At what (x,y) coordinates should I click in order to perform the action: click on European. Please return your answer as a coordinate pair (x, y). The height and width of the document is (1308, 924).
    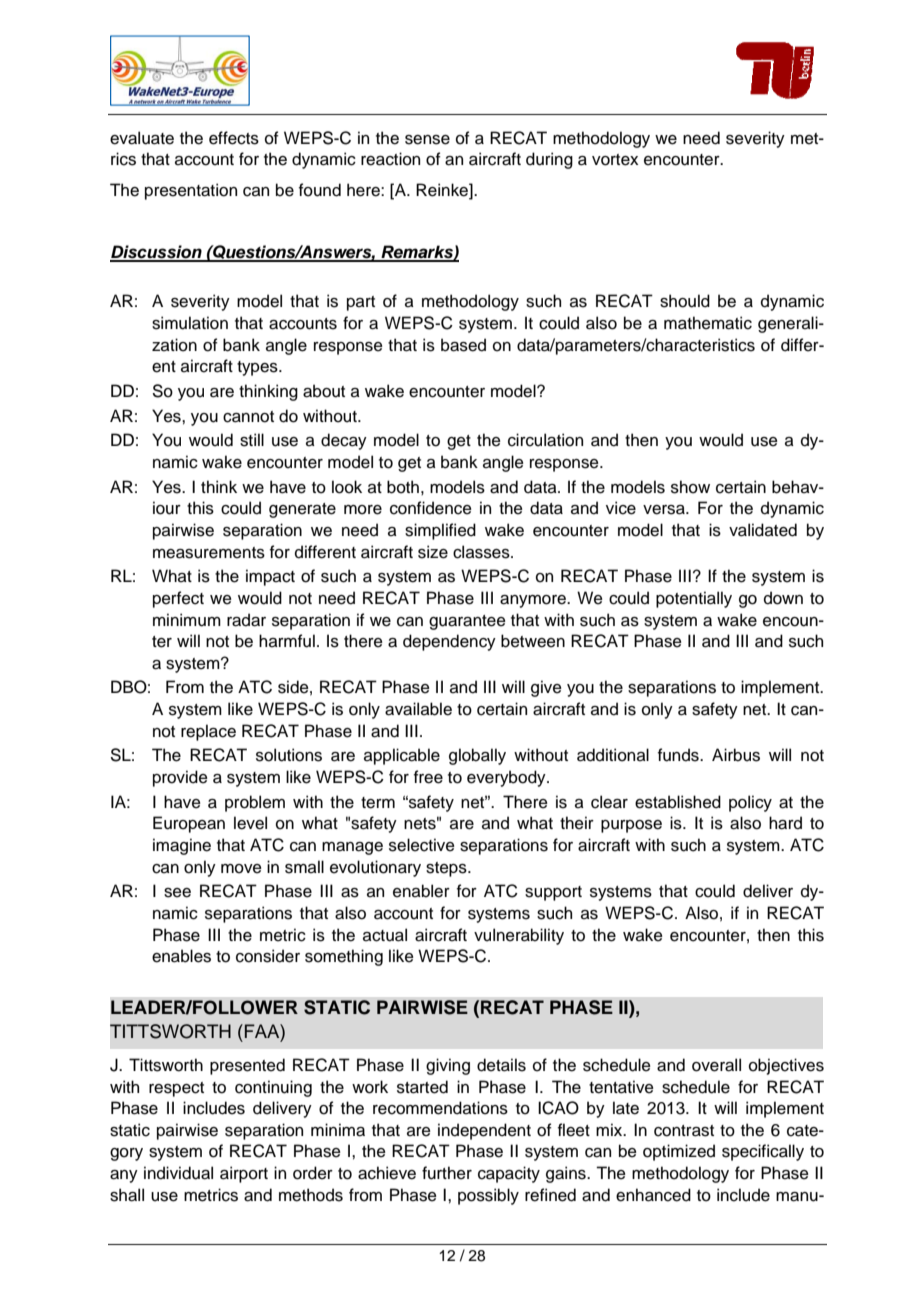
    Looking at the image, I should click on (189, 824).
